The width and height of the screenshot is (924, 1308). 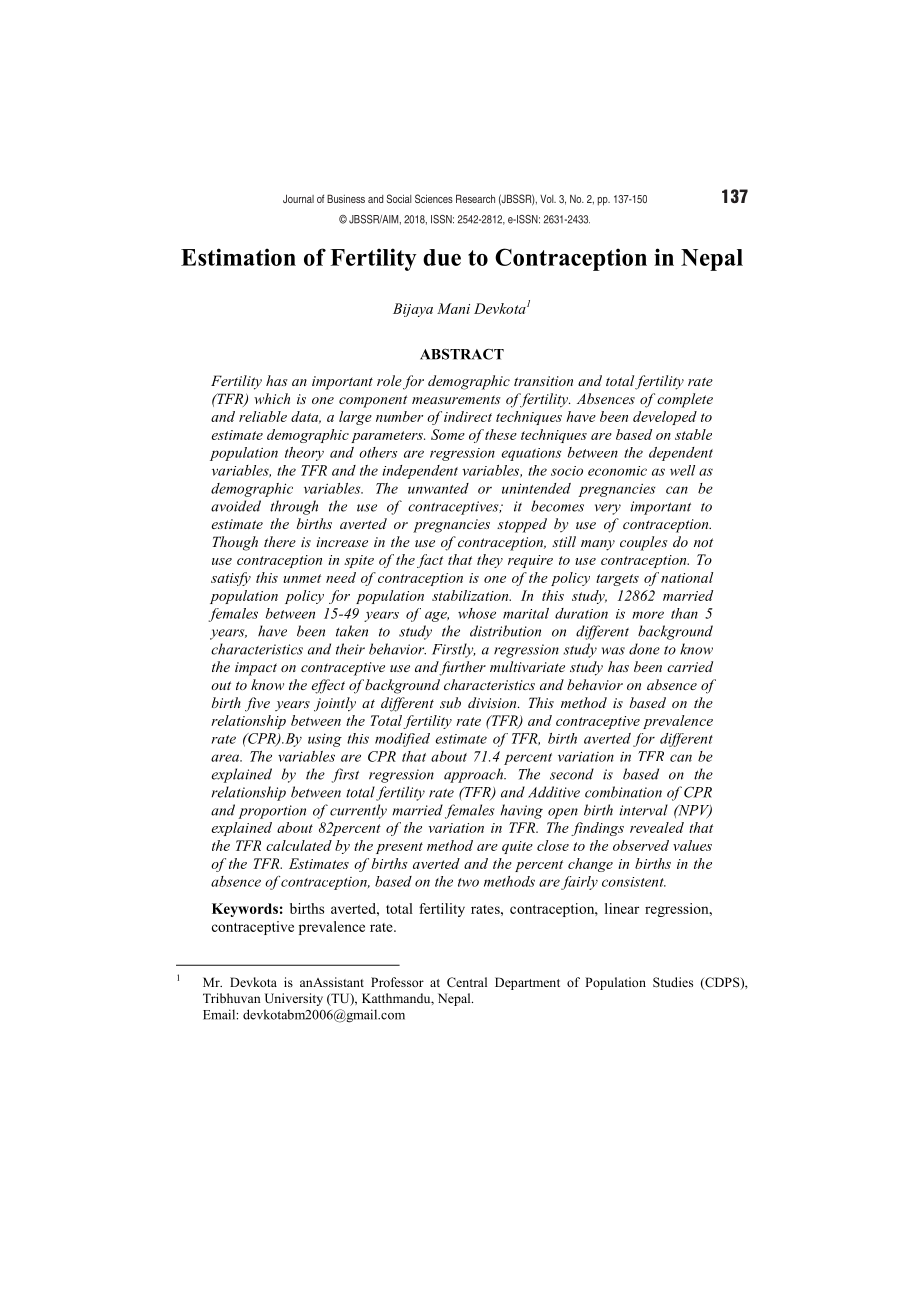 I want to click on Research, so click(x=475, y=198).
